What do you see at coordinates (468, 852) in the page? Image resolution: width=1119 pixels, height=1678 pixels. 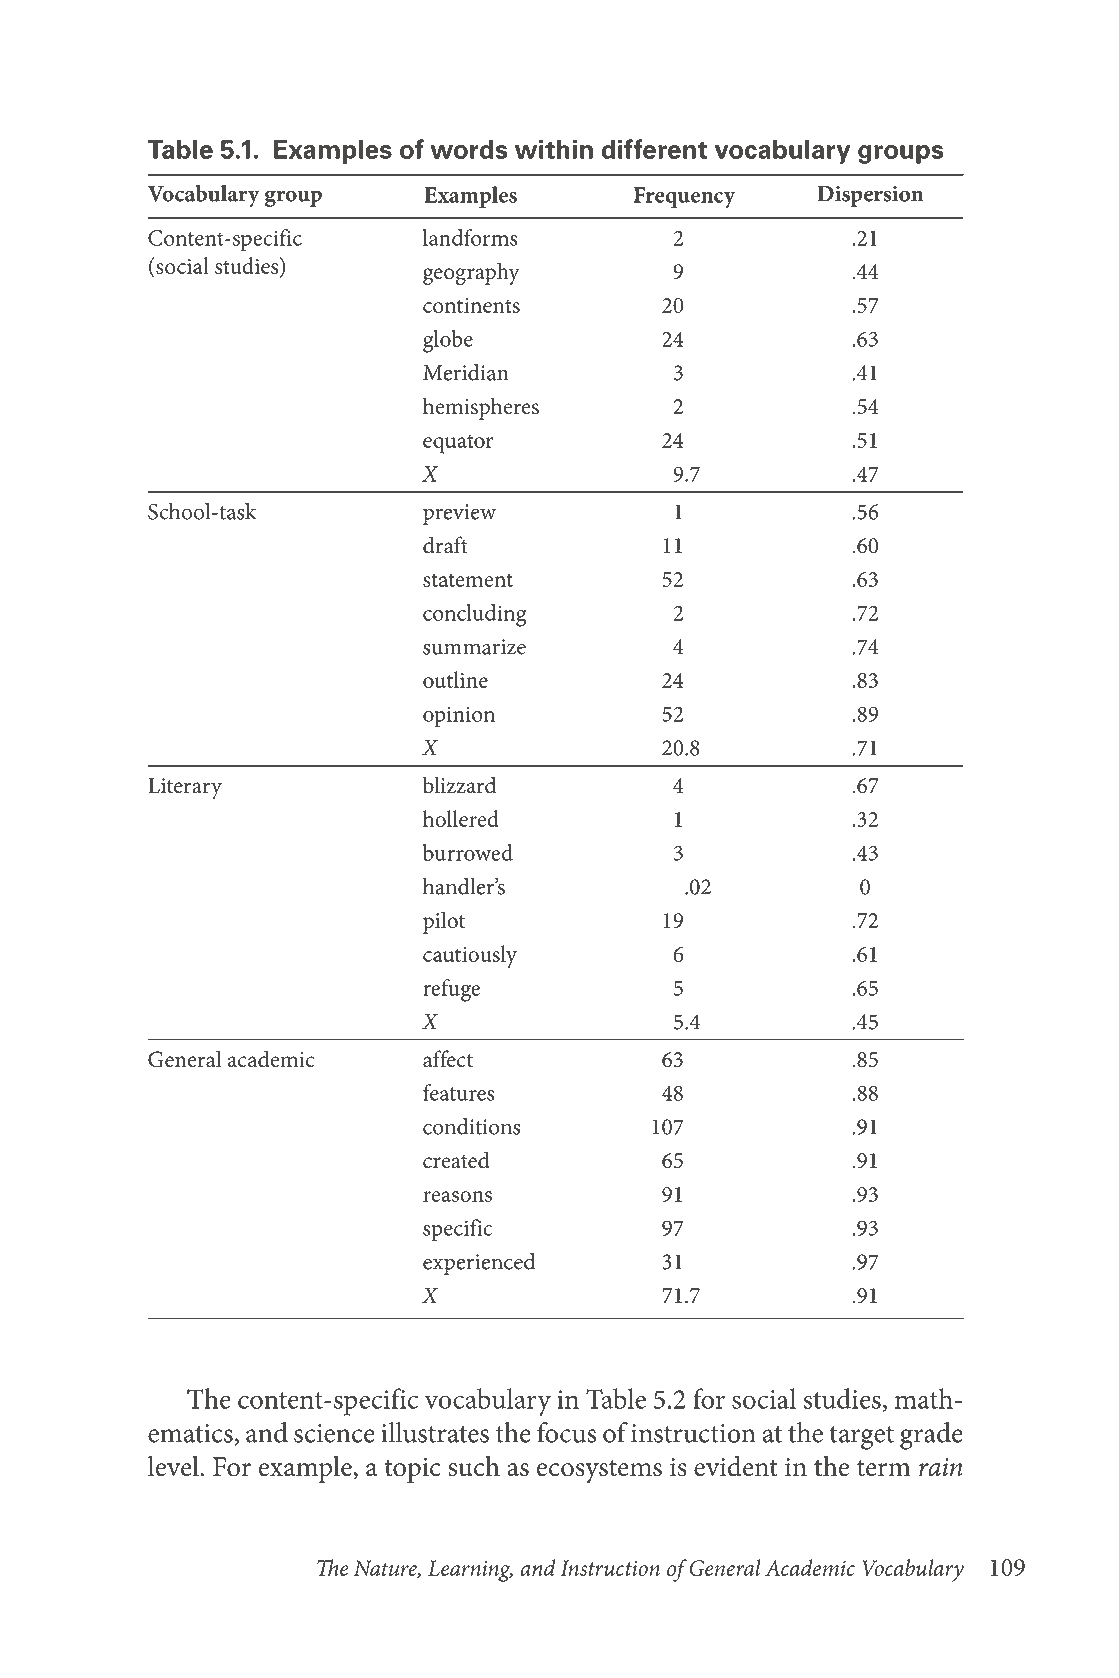 I see `burrowed` at bounding box center [468, 852].
